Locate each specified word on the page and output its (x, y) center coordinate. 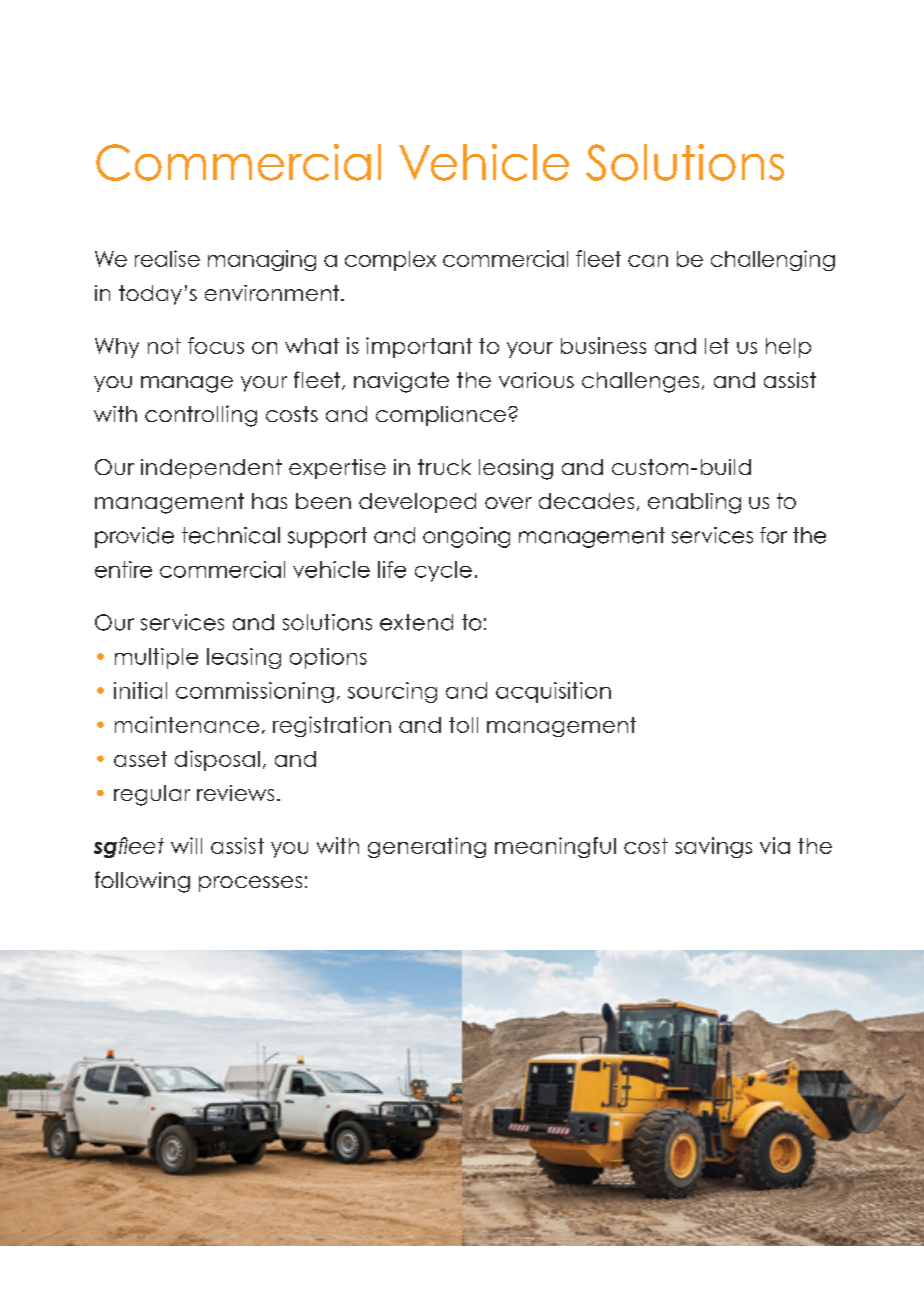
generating (427, 847)
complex (390, 261)
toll (463, 725)
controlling (201, 416)
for (773, 535)
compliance (441, 416)
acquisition (553, 692)
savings (713, 847)
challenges (640, 382)
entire (123, 569)
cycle (443, 571)
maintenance (187, 724)
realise (167, 258)
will (186, 845)
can (648, 261)
